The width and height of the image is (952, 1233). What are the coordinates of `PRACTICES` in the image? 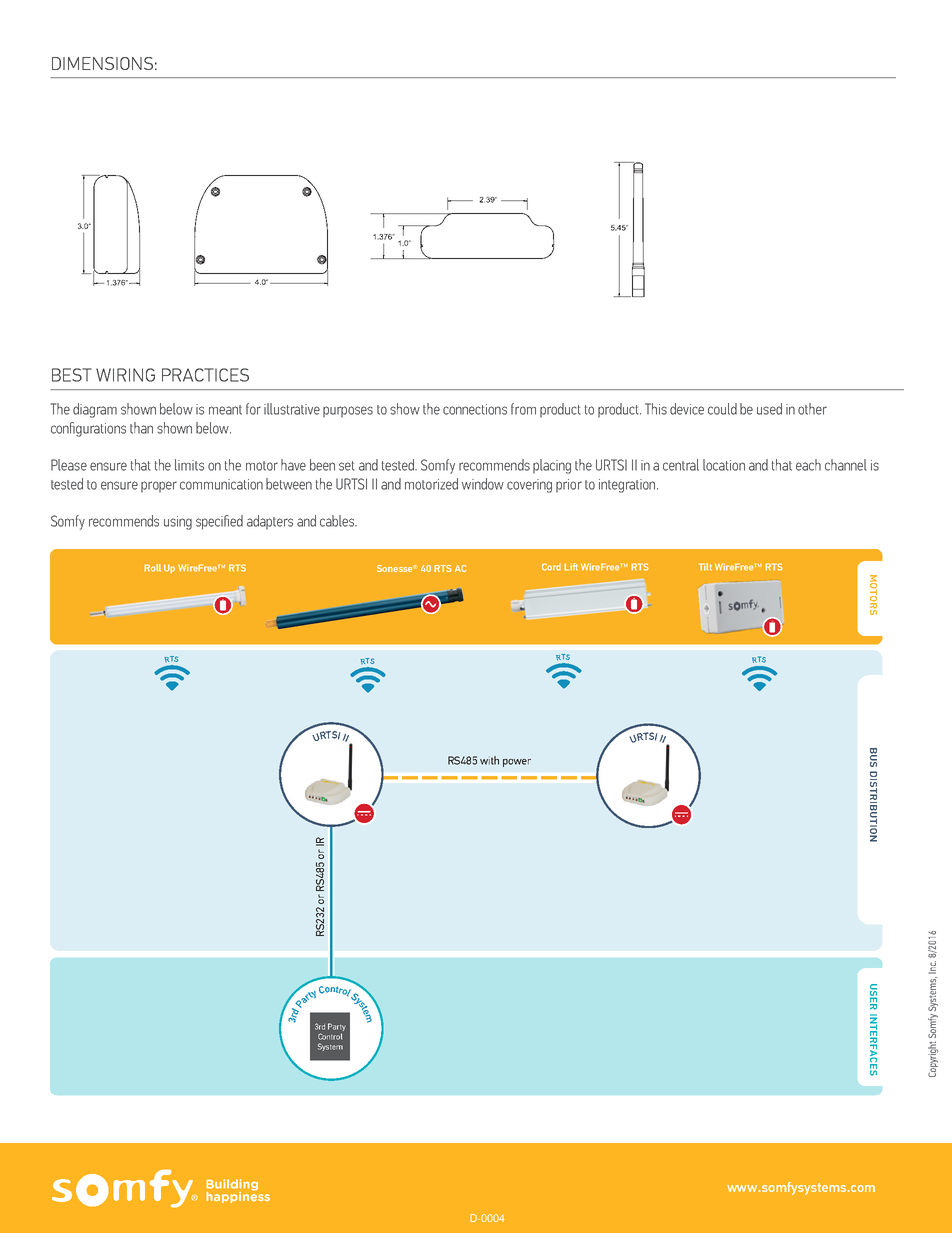 It's located at (205, 375).
